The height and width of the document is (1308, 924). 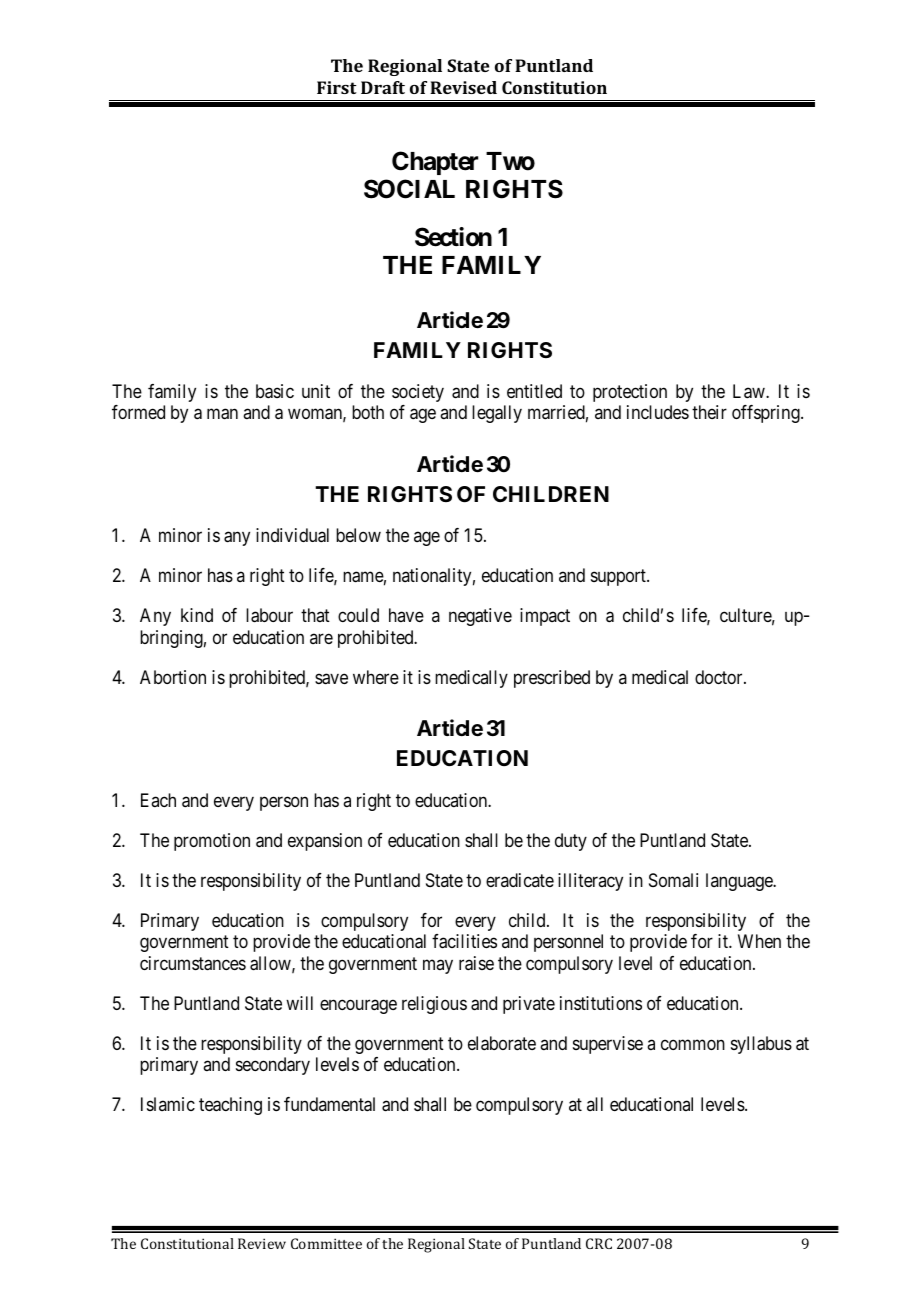 I want to click on First, so click(x=337, y=87).
